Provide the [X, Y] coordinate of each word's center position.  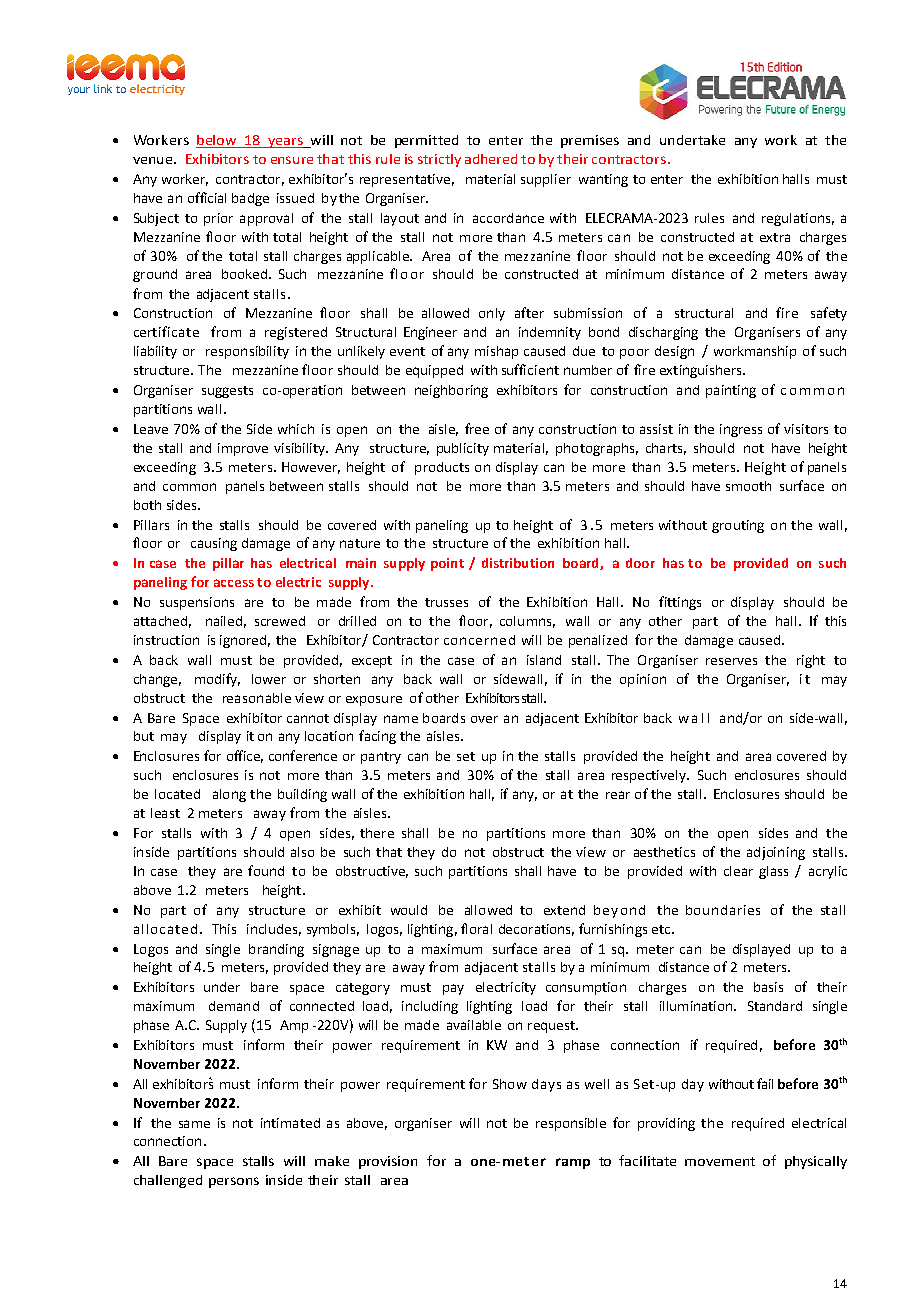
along [229, 795]
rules [709, 218]
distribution [518, 563]
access [234, 583]
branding [276, 950]
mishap [496, 352]
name [401, 719]
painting [731, 391]
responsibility [247, 352]
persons [234, 1182]
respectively [650, 776]
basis [768, 987]
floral [476, 928]
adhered [491, 159]
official [207, 197]
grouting [738, 526]
